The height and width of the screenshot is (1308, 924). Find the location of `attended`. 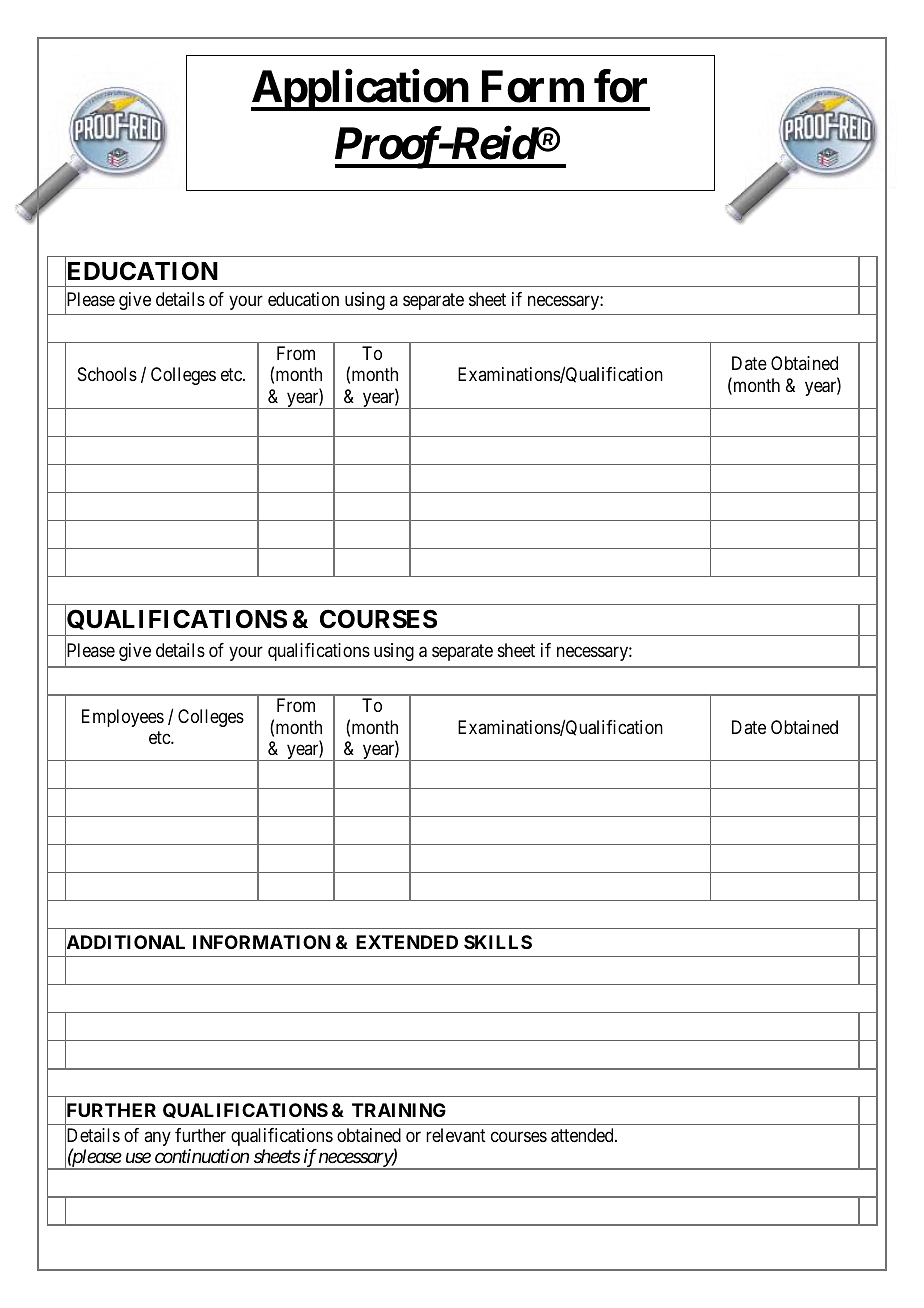

attended is located at coordinates (583, 1135).
